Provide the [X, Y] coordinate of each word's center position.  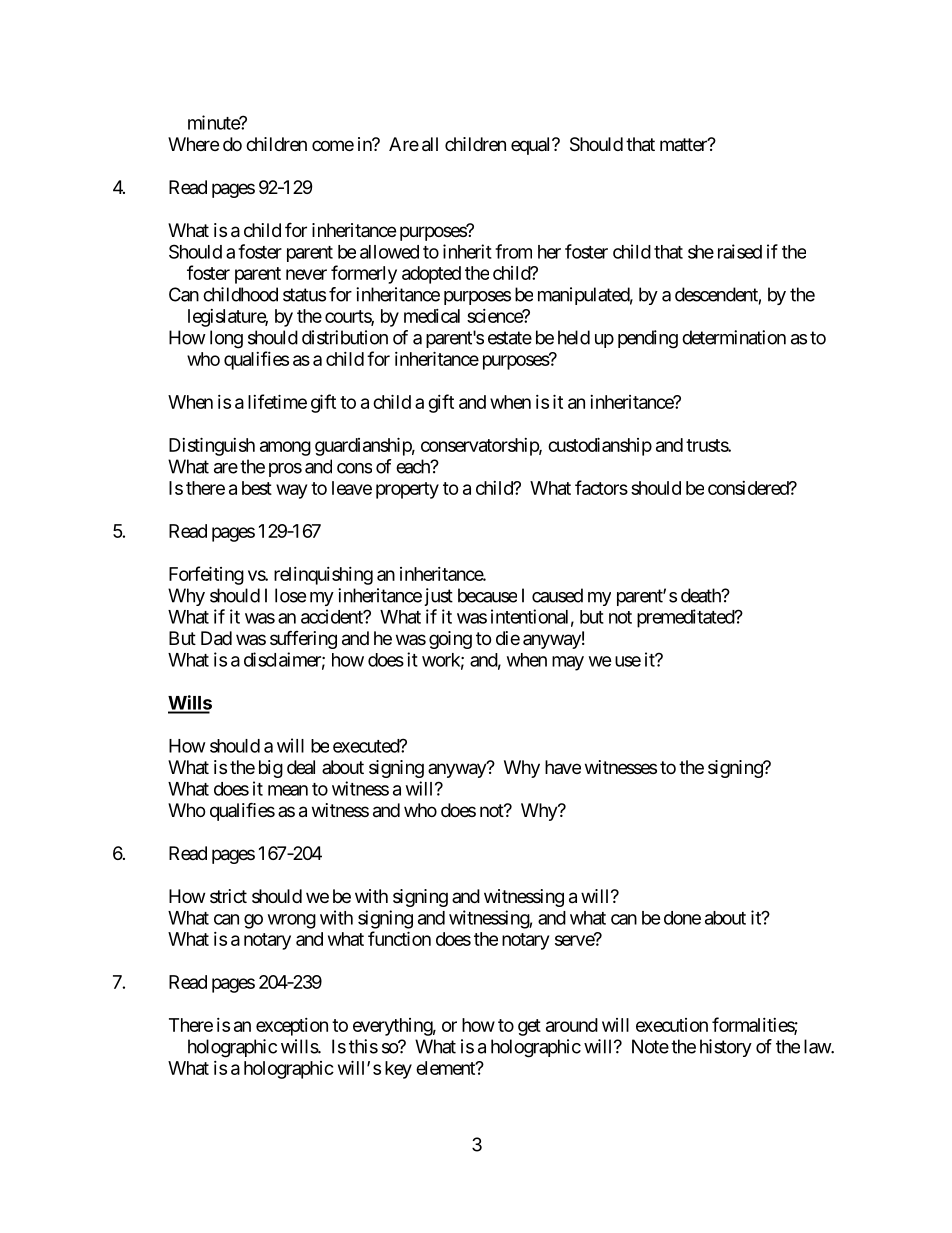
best [257, 488]
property [407, 490]
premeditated [686, 618]
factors [601, 487]
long [226, 339]
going [450, 640]
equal [532, 146]
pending [648, 339]
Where [193, 144]
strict [228, 896]
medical [432, 316]
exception [292, 1027]
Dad [216, 638]
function [399, 938]
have [563, 767]
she [701, 252]
